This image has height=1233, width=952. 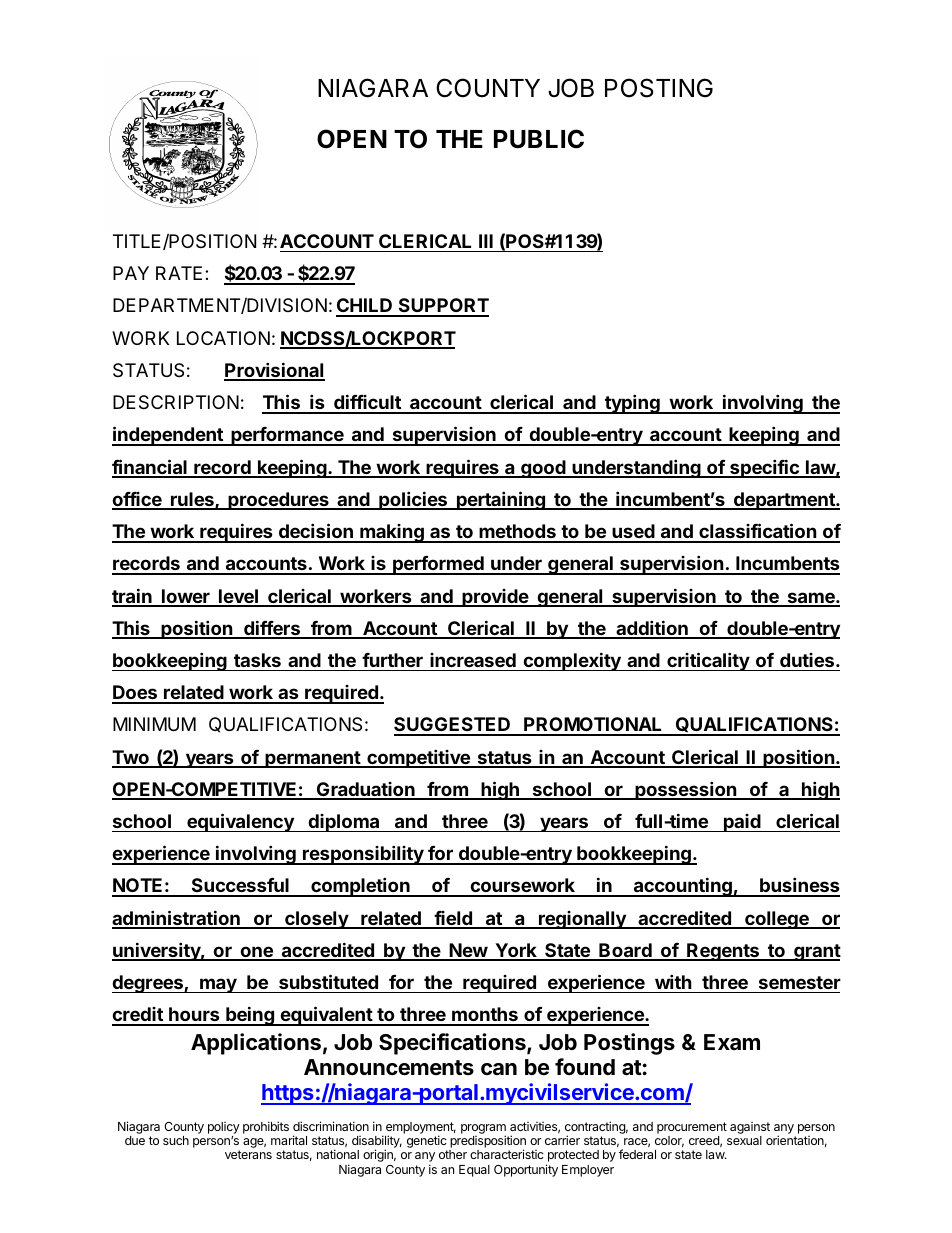 I want to click on RATE, so click(x=179, y=273).
